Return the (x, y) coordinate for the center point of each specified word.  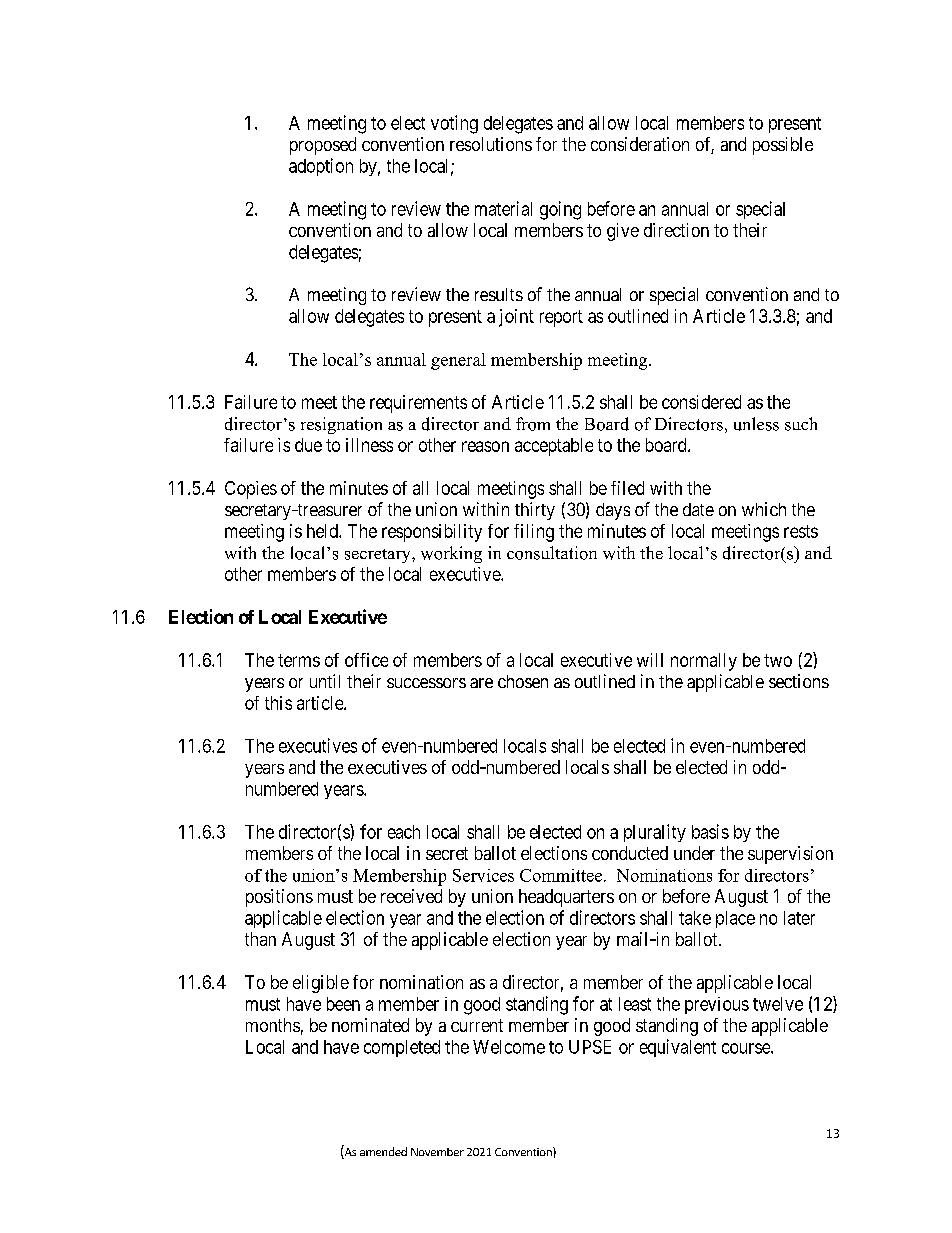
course (747, 1048)
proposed (323, 146)
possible (783, 146)
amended (383, 1151)
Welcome (509, 1047)
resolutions (491, 144)
